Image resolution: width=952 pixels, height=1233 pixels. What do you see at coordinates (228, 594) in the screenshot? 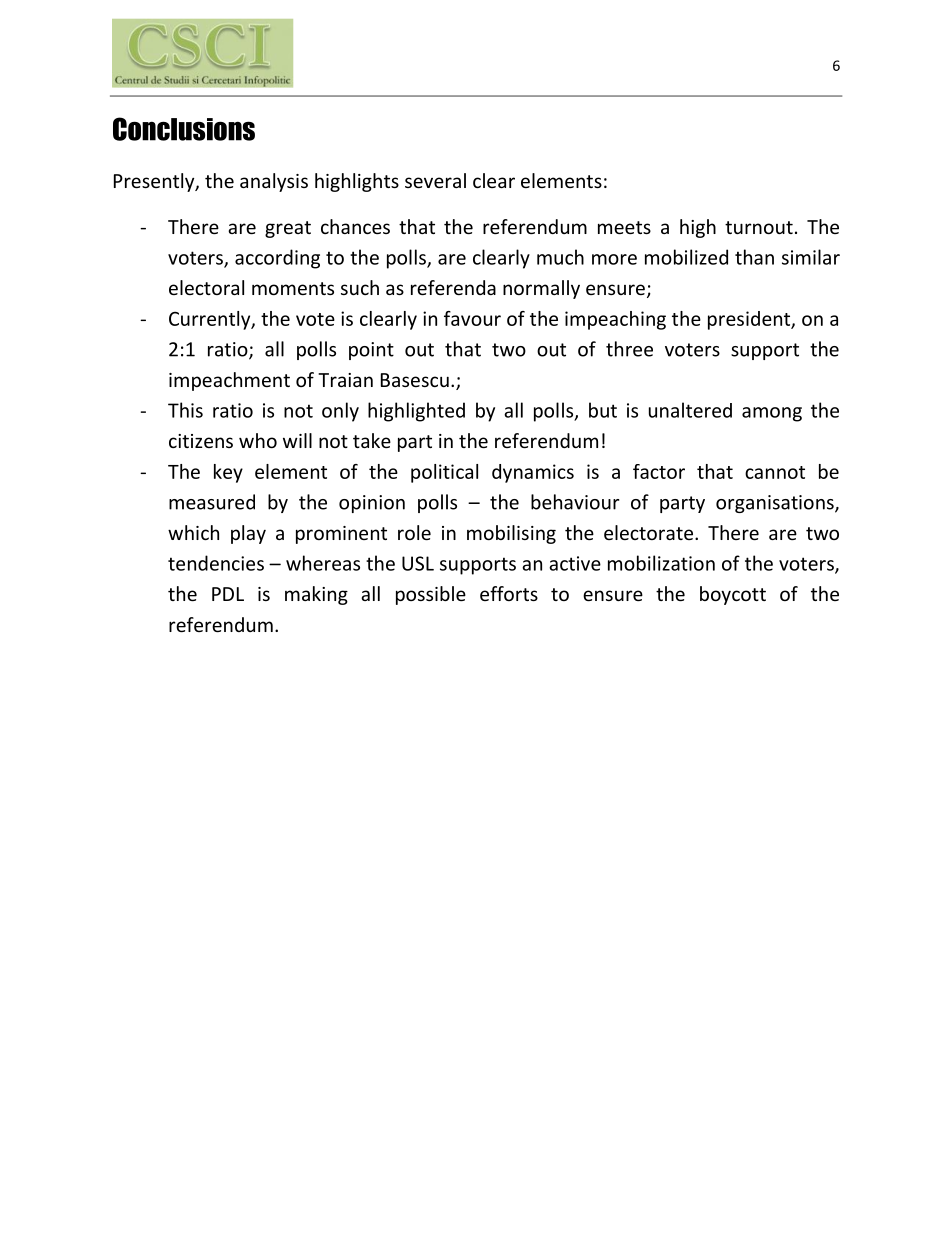
I see `PDL` at bounding box center [228, 594].
